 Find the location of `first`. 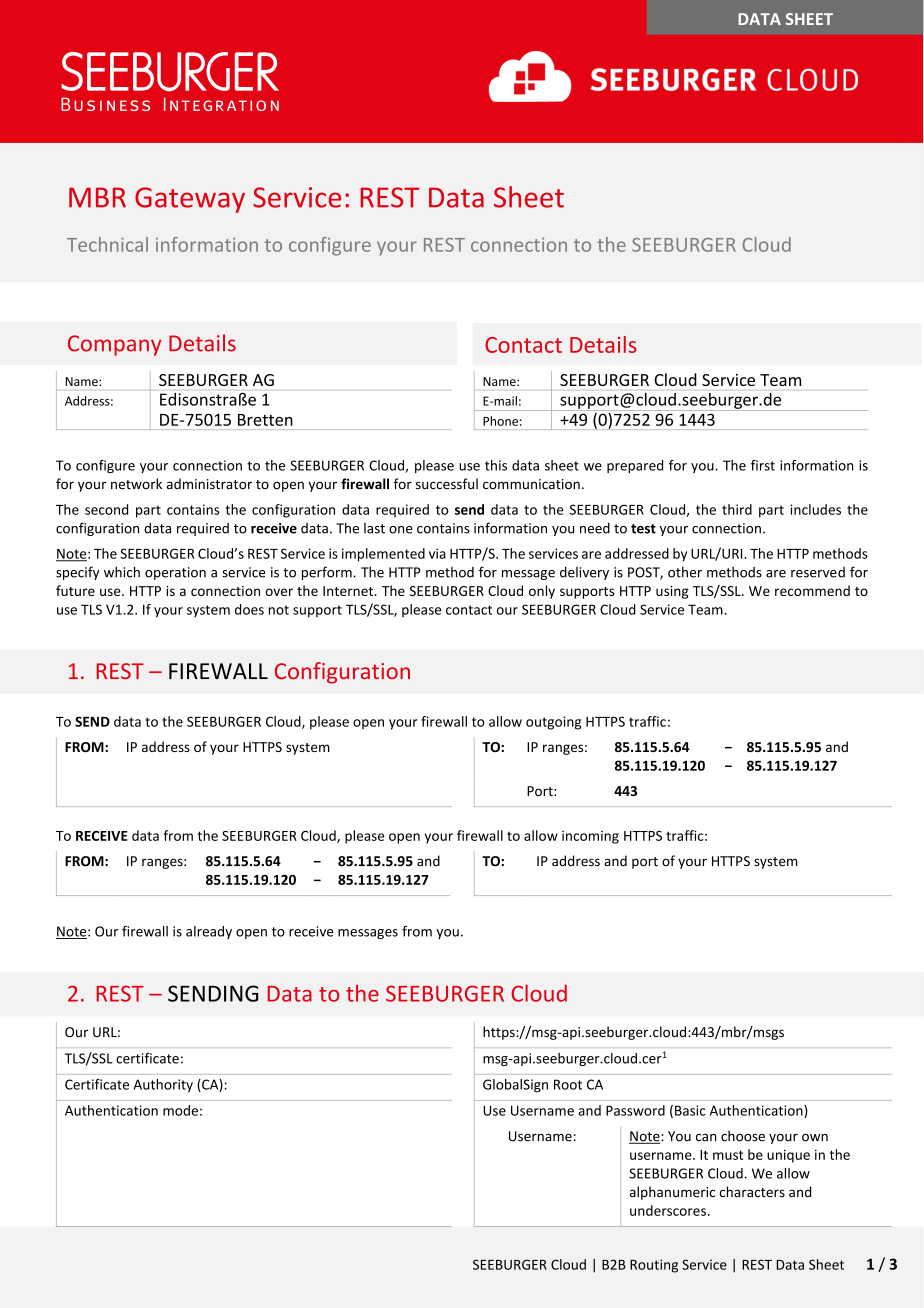

first is located at coordinates (763, 465).
